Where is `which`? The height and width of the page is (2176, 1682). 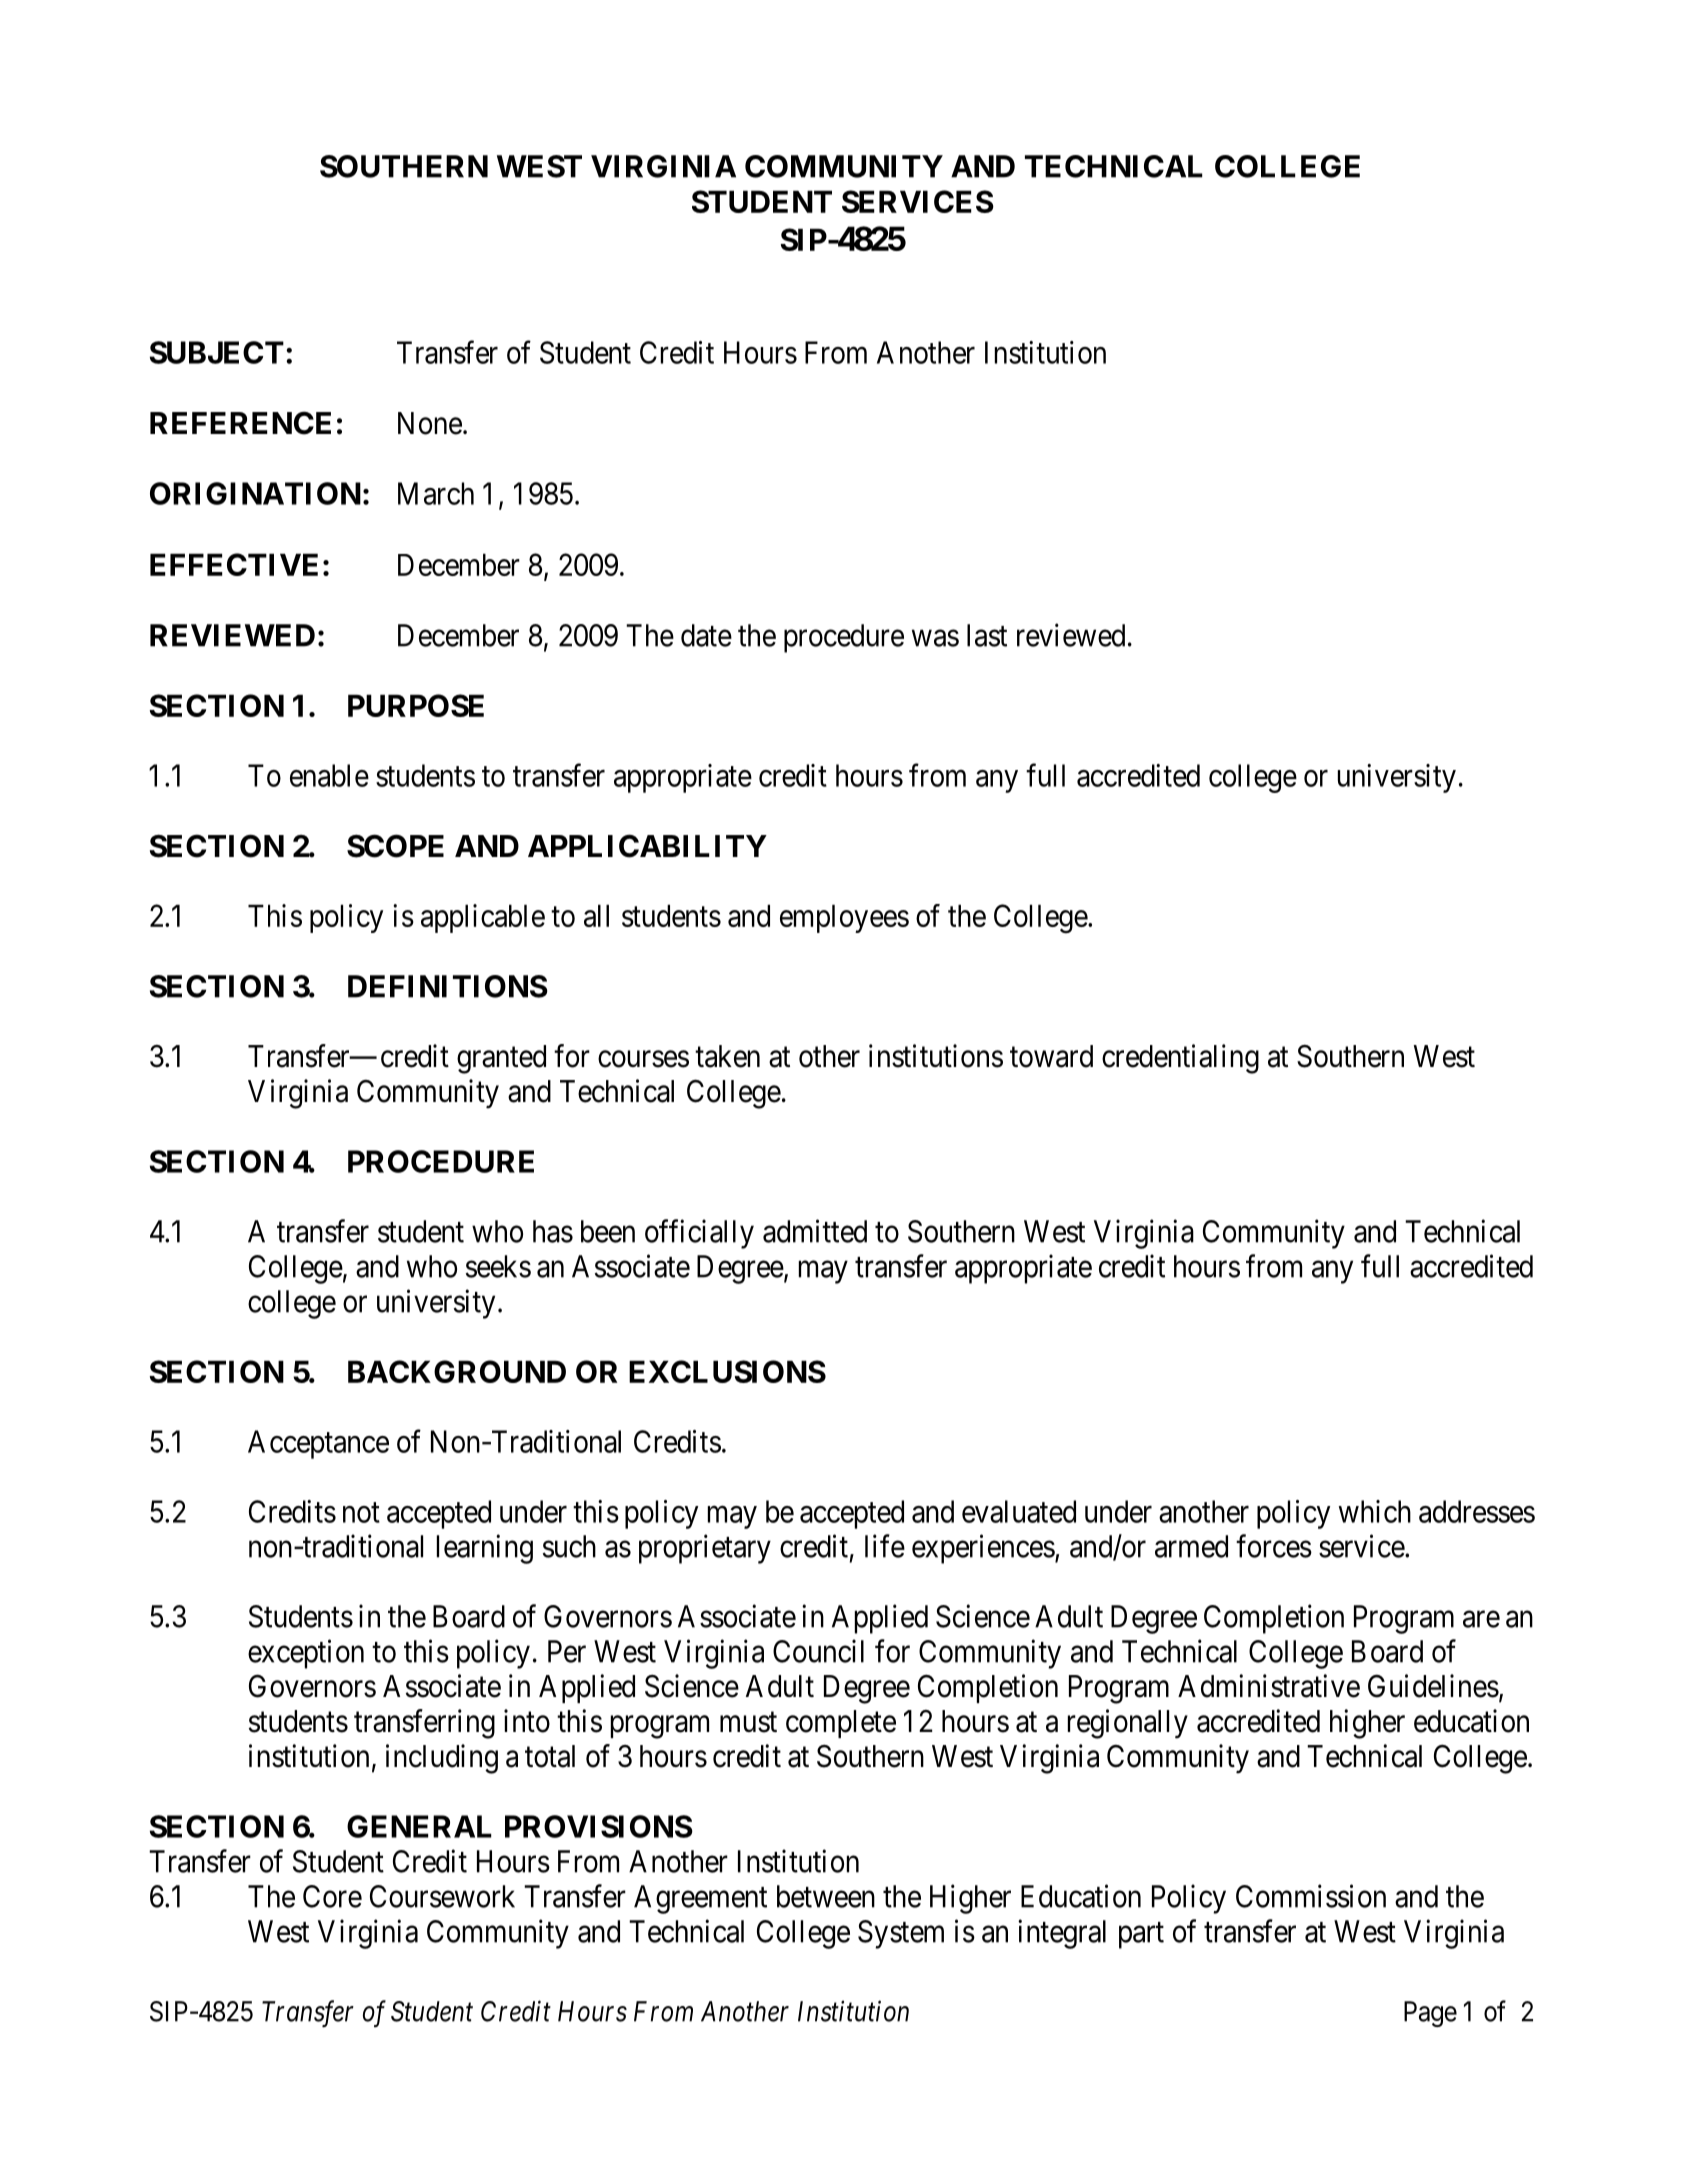 which is located at coordinates (1374, 1511).
